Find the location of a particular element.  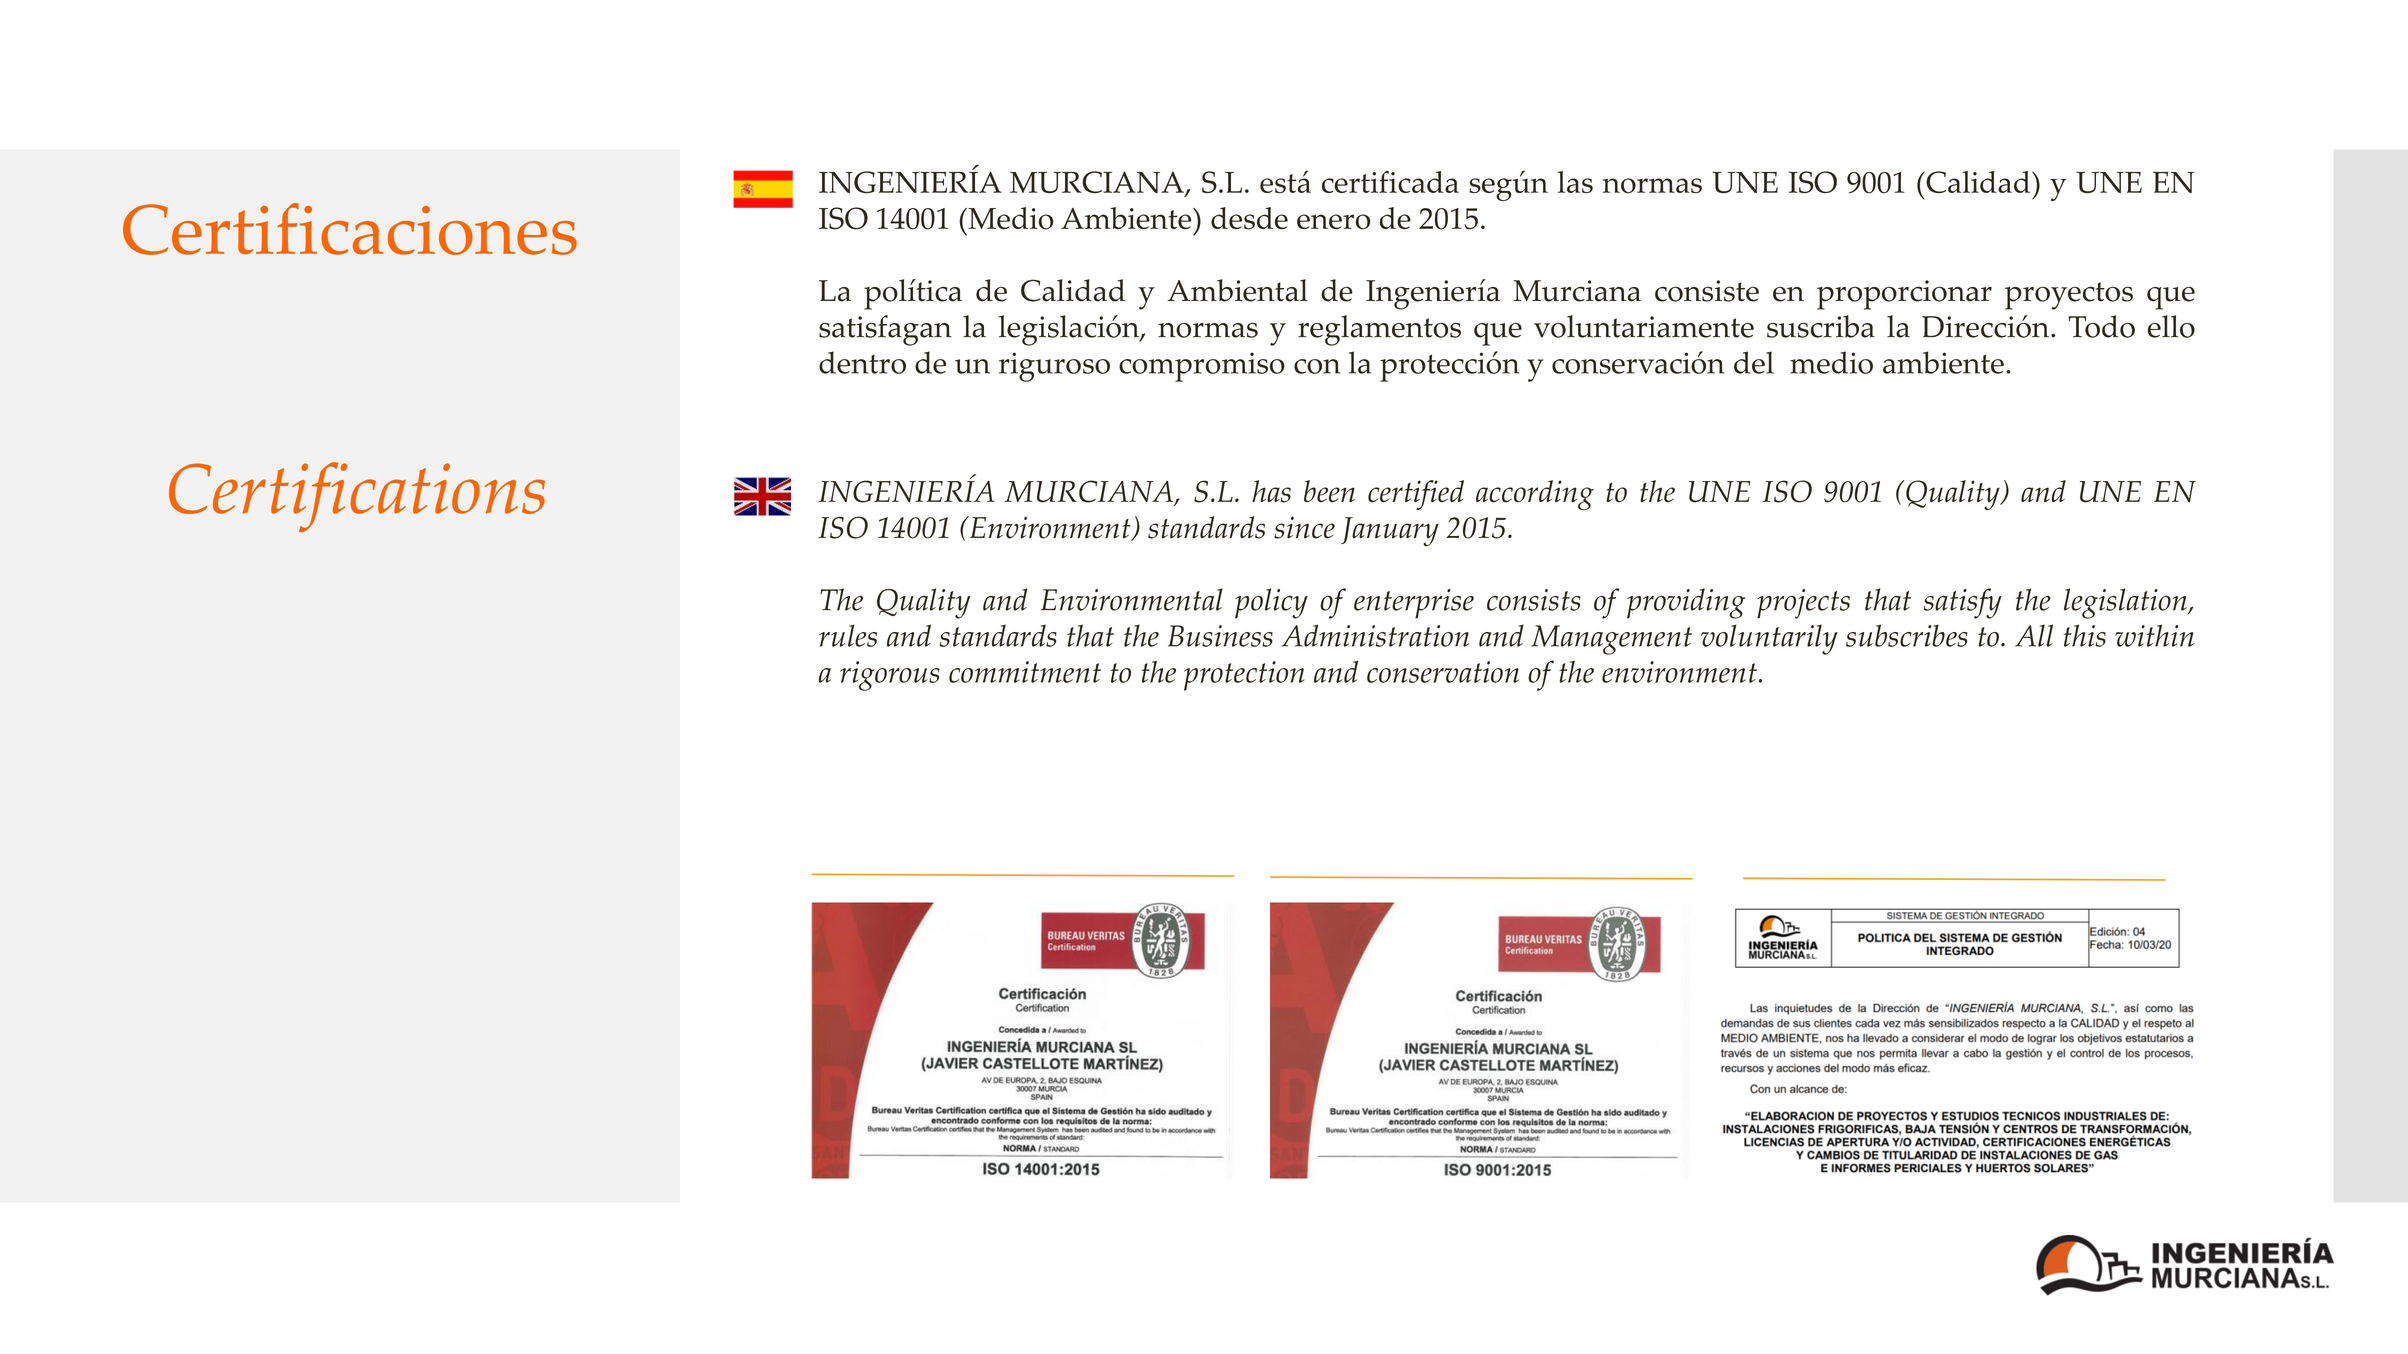

enero is located at coordinates (1334, 222).
